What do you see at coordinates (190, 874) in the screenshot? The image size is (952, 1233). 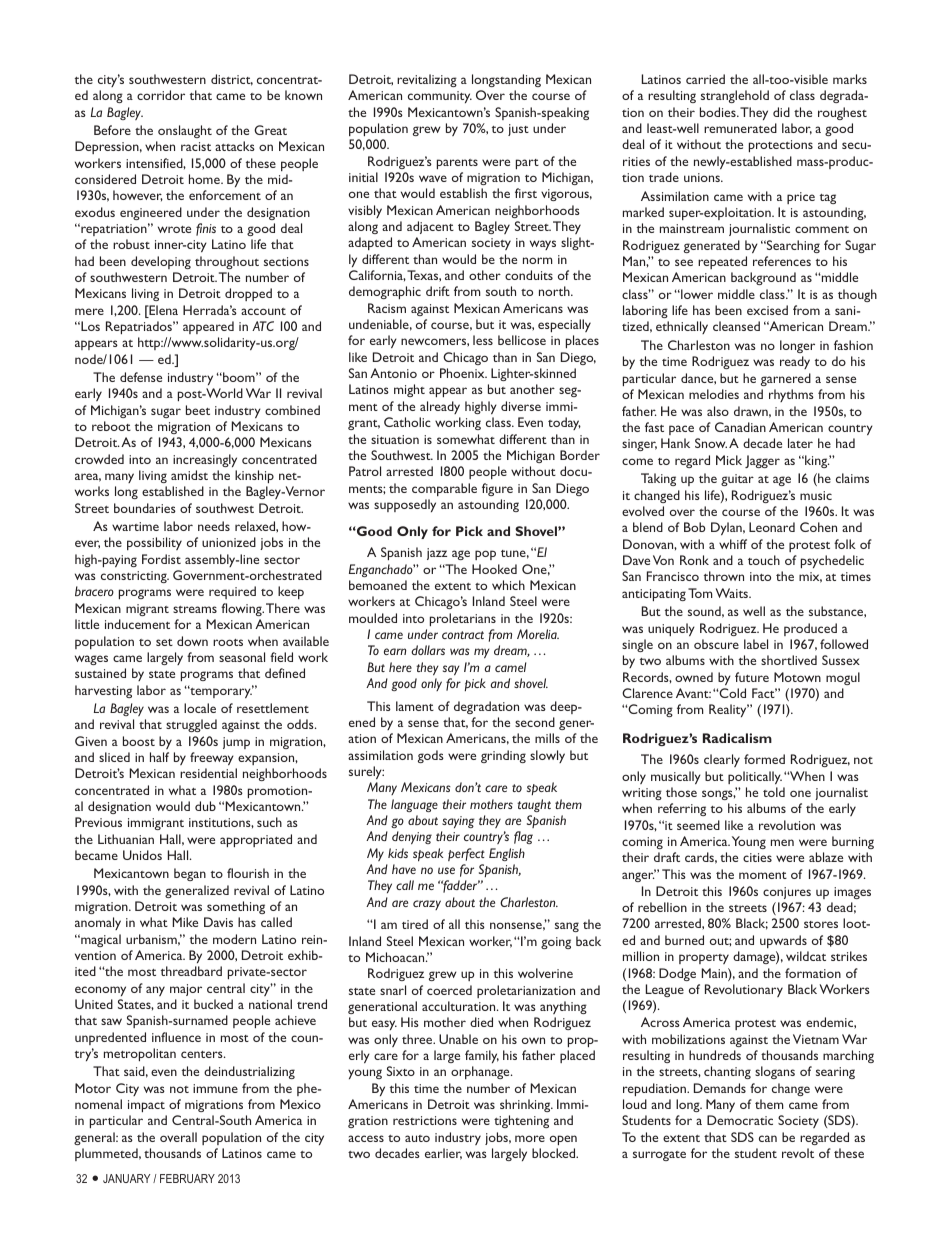 I see `began` at bounding box center [190, 874].
